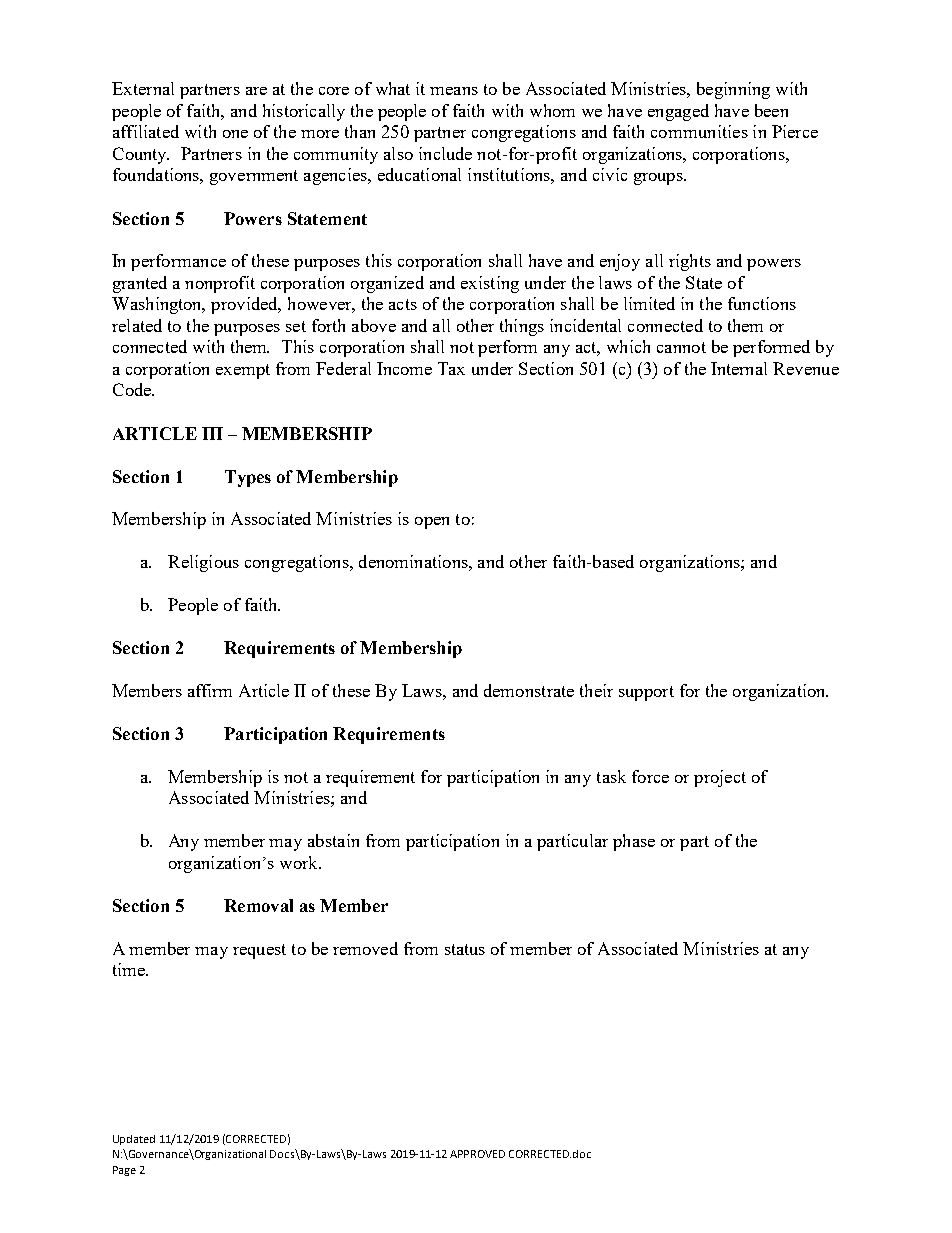 This page has height=1233, width=952. Describe the element at coordinates (529, 690) in the page. I see `demonstrate` at that location.
